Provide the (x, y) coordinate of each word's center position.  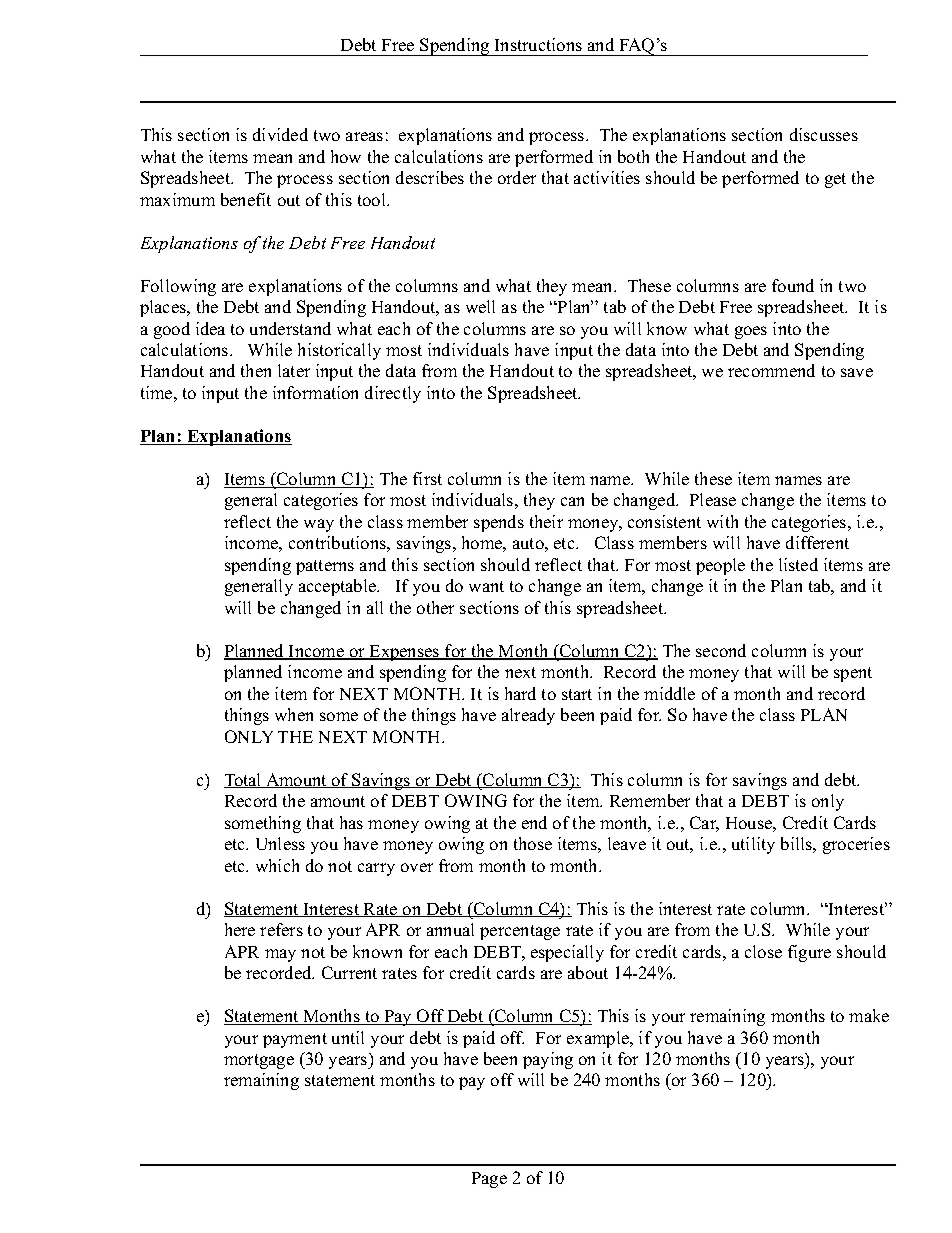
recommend (771, 370)
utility (753, 845)
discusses (824, 134)
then (256, 370)
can (572, 501)
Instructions (538, 44)
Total (244, 780)
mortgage (259, 1061)
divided (280, 134)
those (533, 843)
